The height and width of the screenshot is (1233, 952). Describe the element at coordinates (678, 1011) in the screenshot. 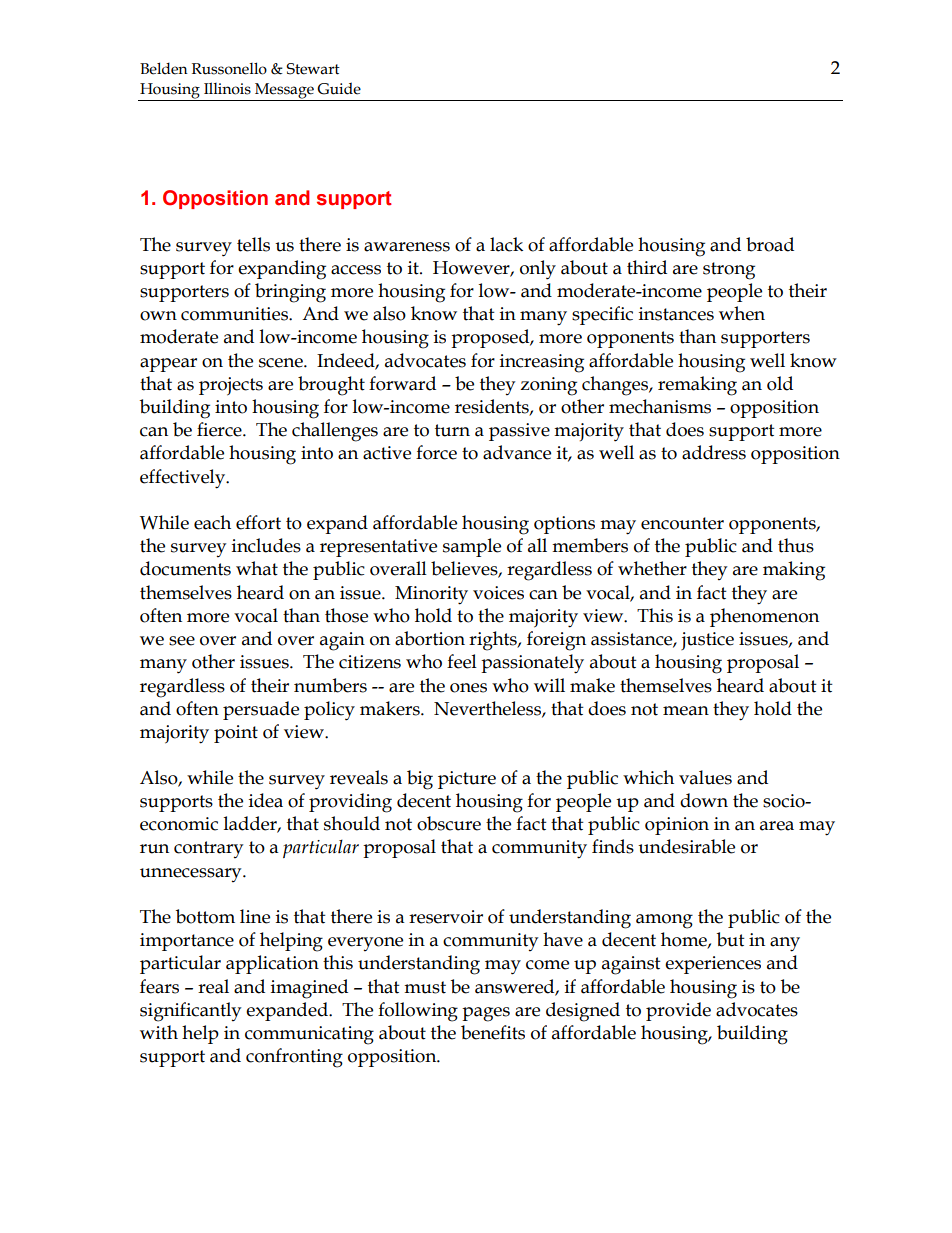

I see `provide` at that location.
